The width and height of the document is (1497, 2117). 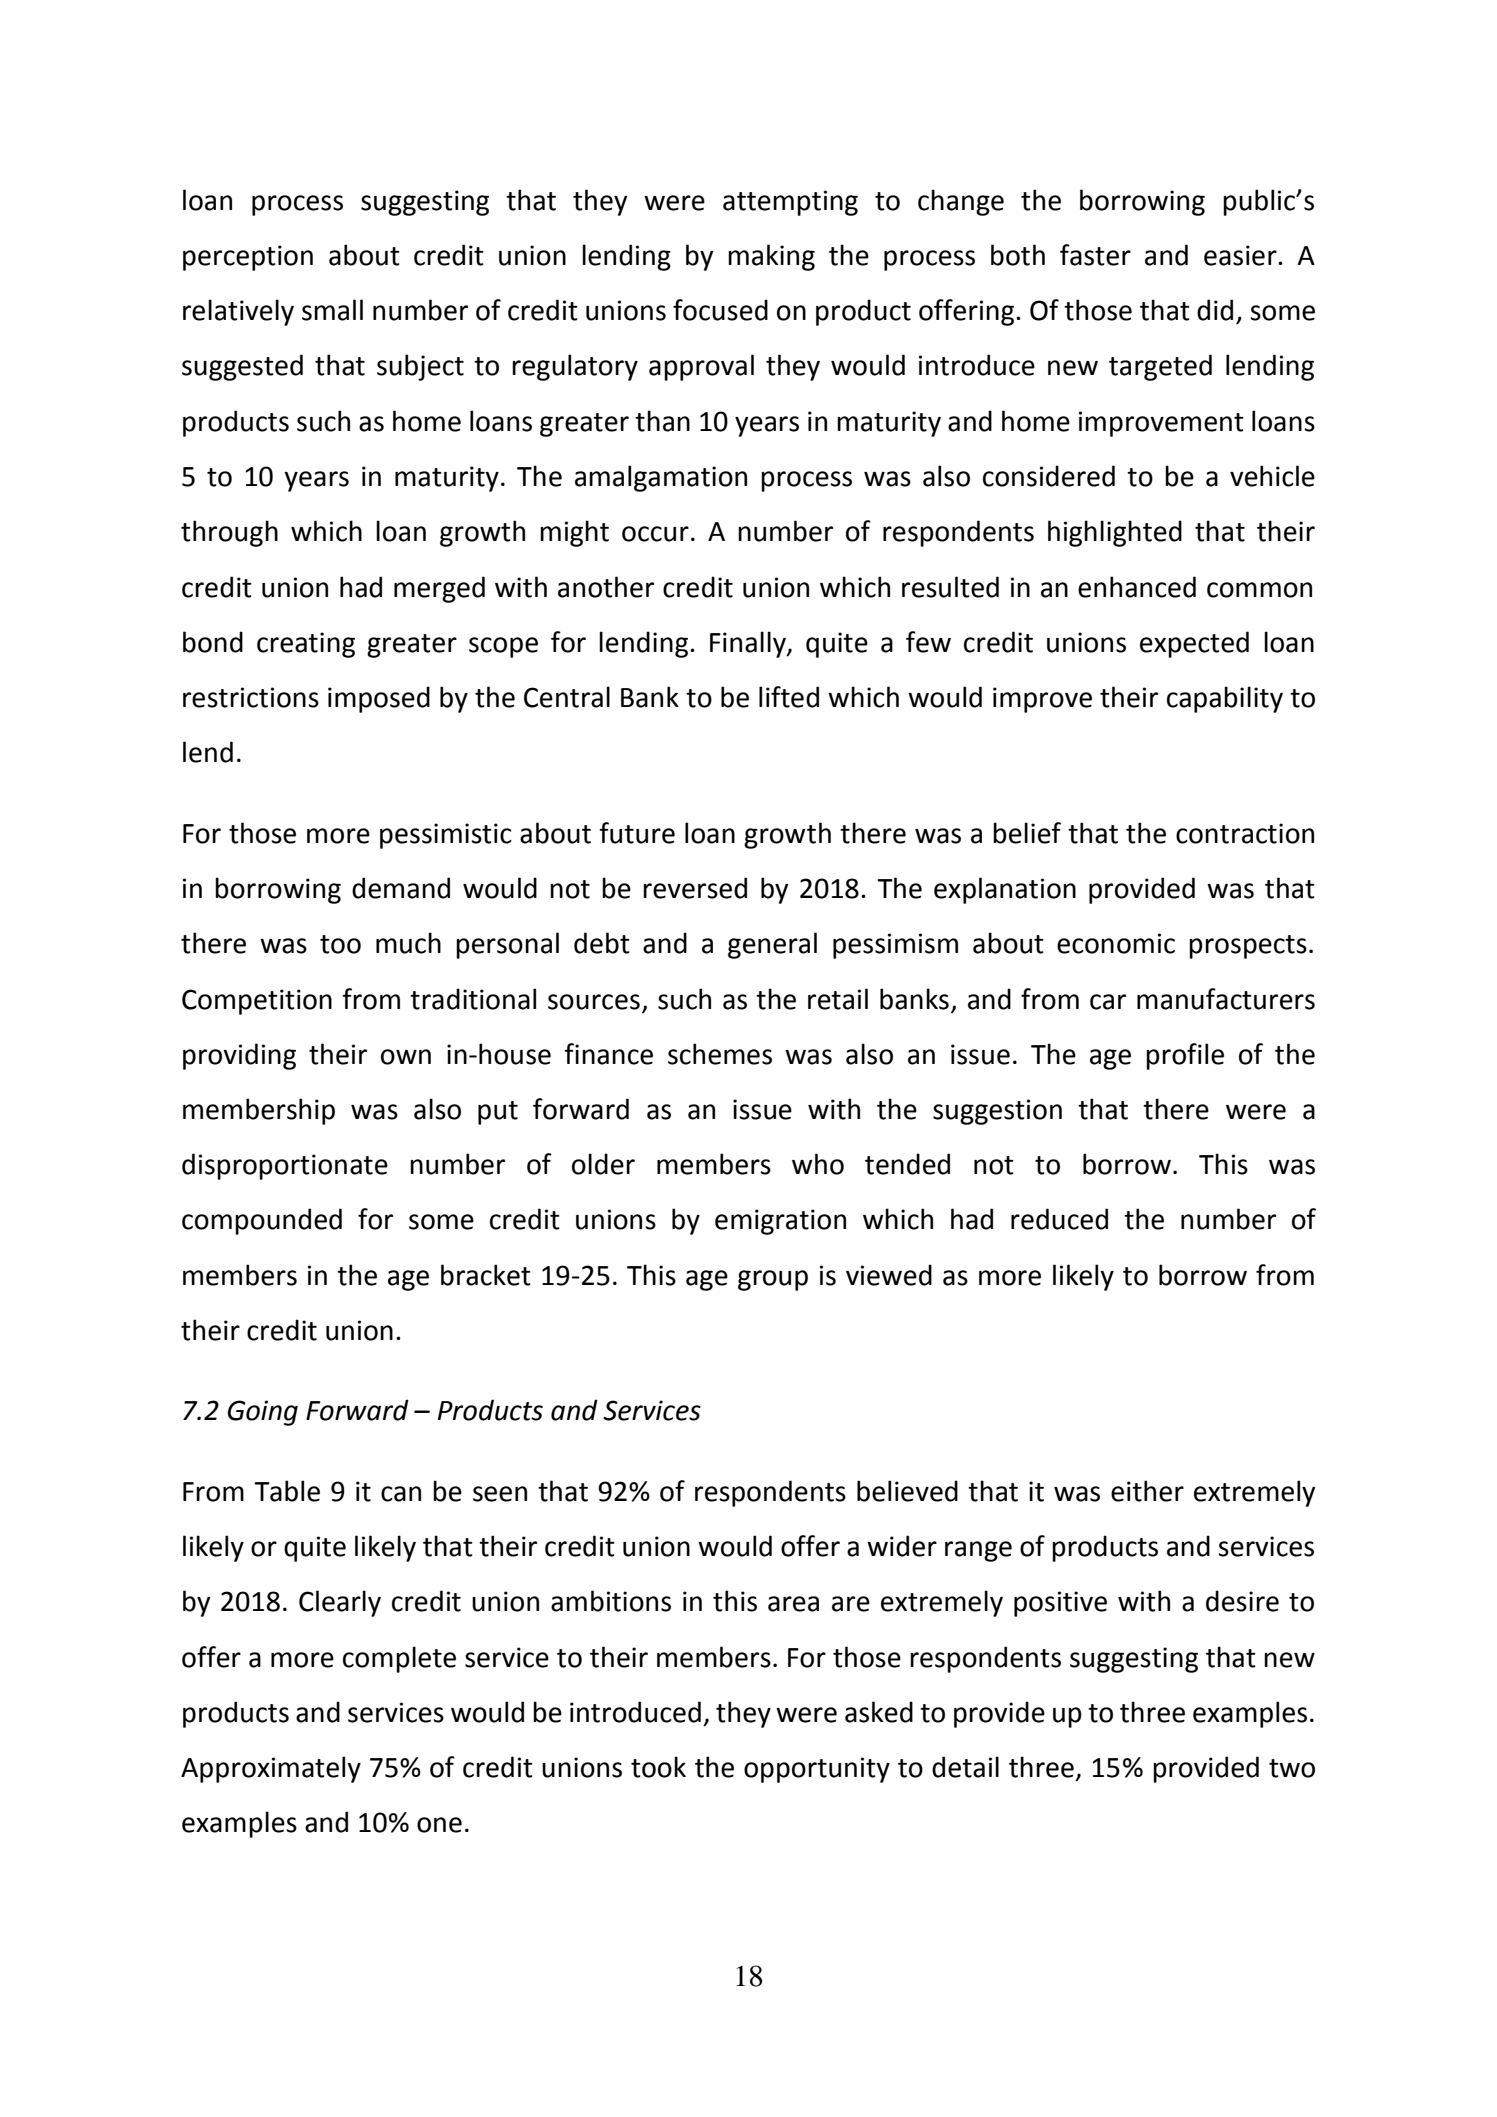 I want to click on capability, so click(x=1225, y=699).
